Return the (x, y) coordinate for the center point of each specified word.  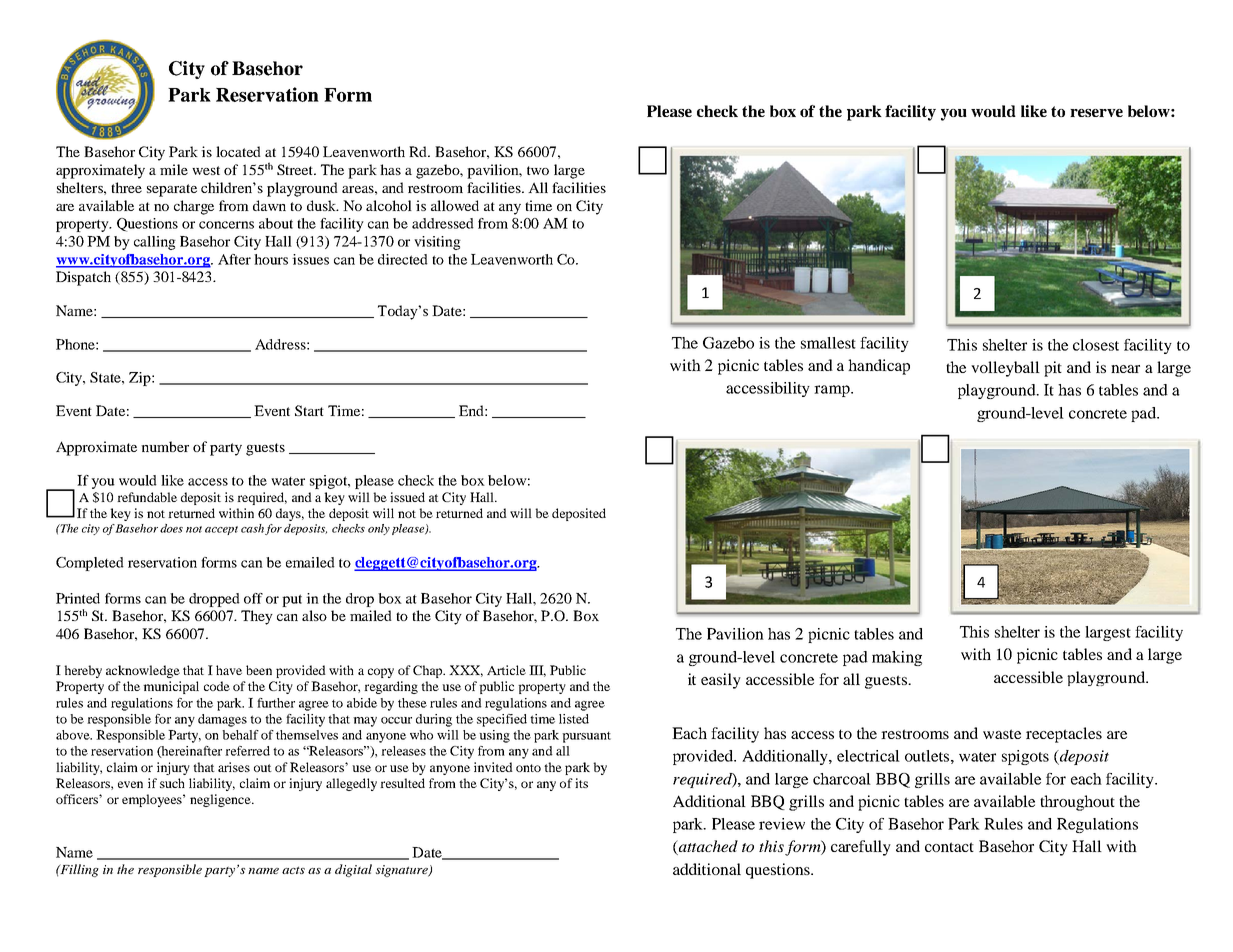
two (538, 170)
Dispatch (83, 278)
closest (1096, 345)
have (229, 670)
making (897, 658)
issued (407, 497)
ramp (833, 391)
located (238, 151)
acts (293, 870)
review (782, 824)
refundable (147, 497)
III (537, 671)
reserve (1096, 113)
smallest (828, 343)
